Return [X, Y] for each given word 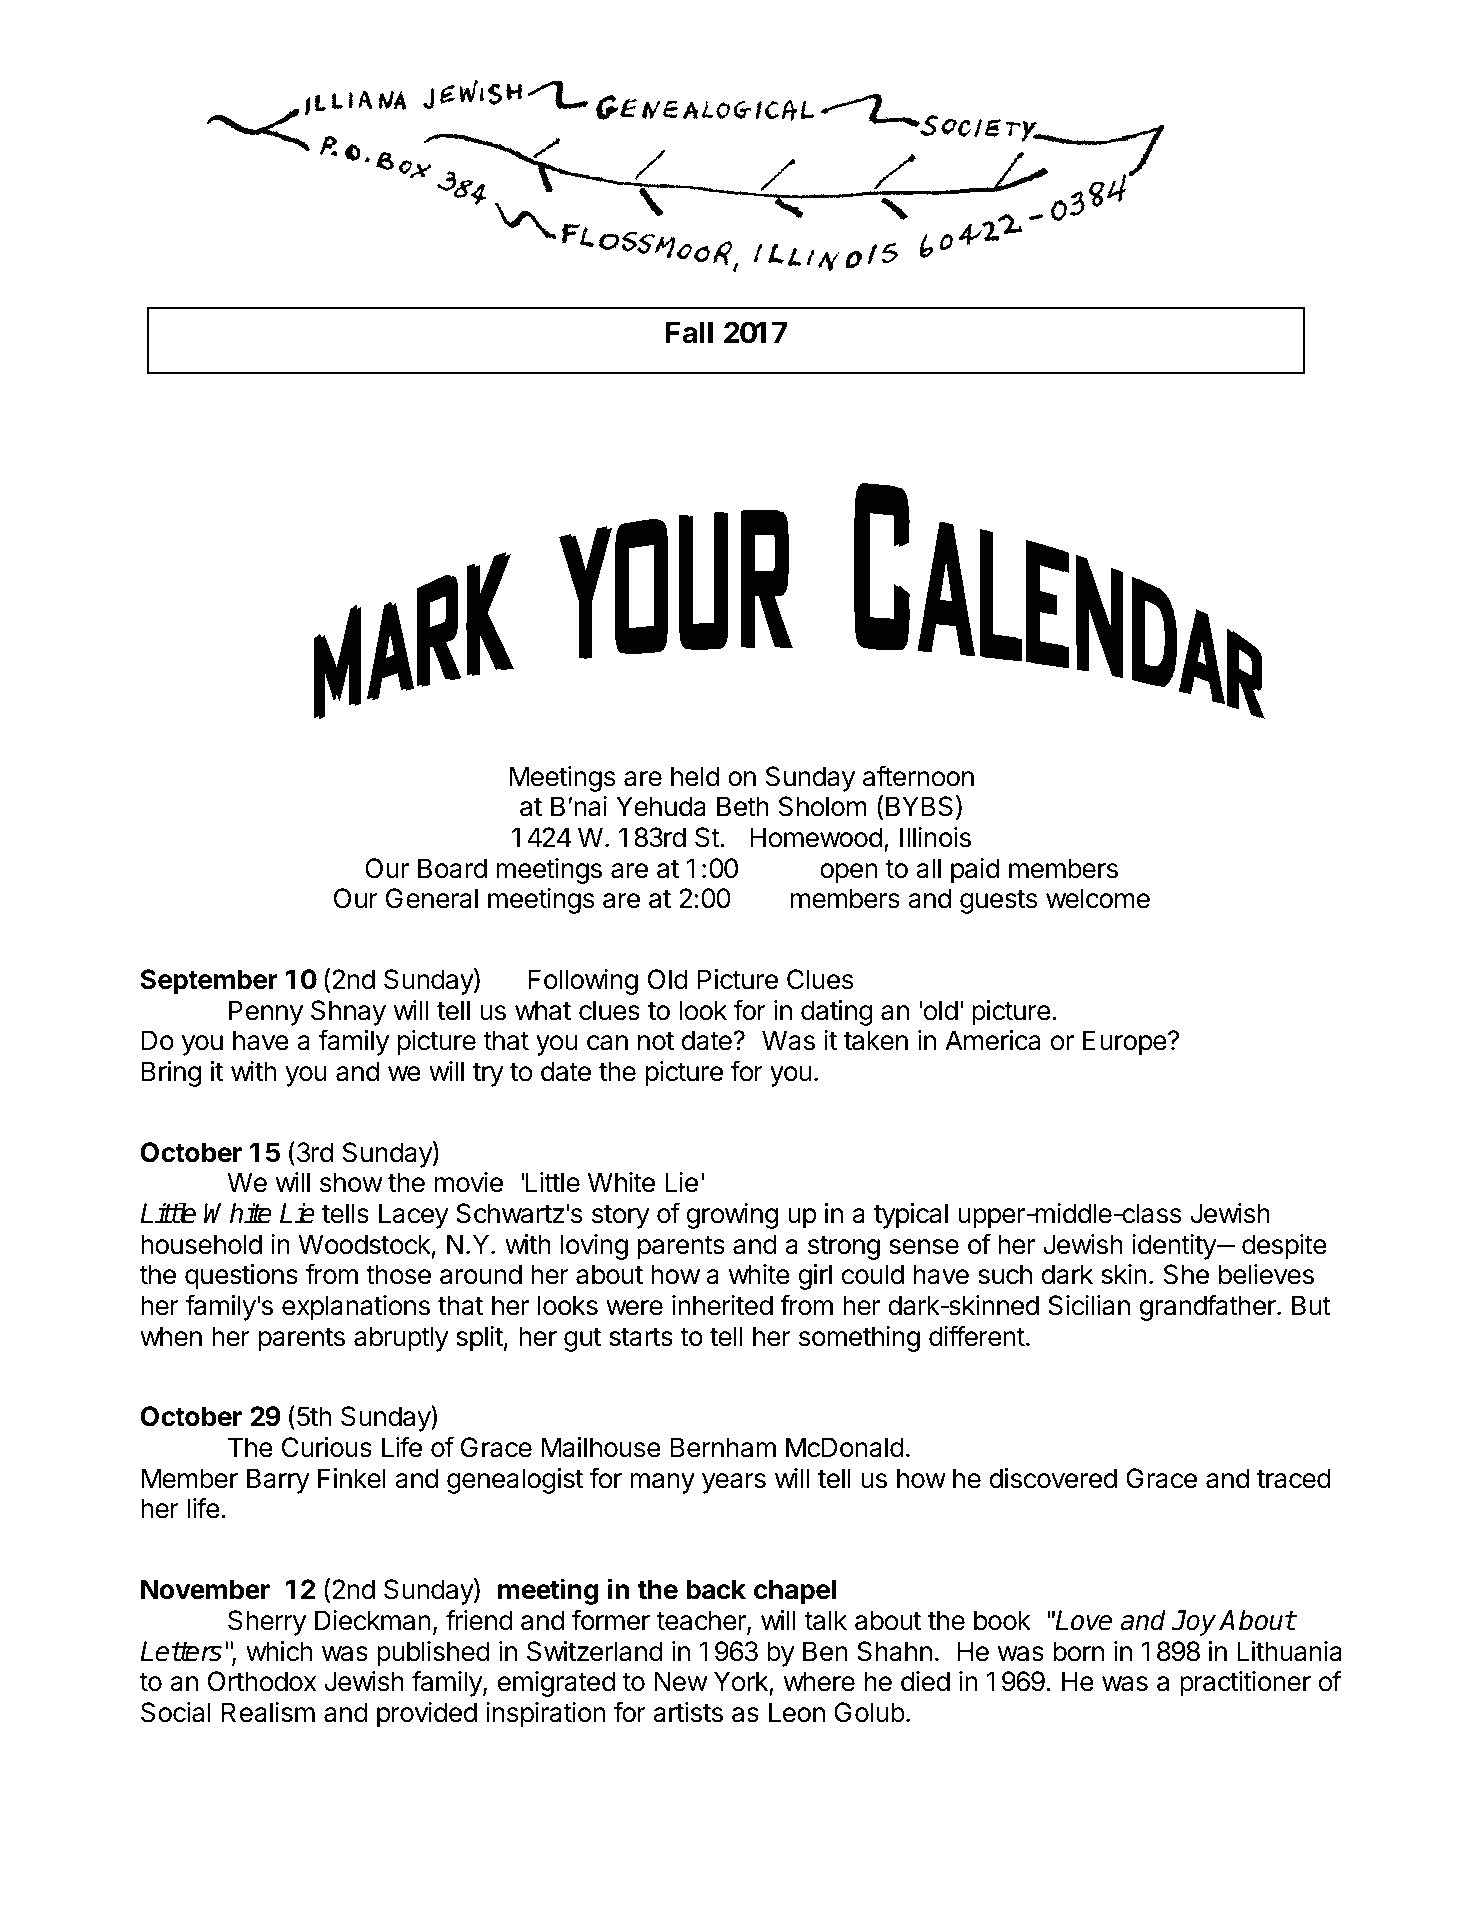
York [742, 1682]
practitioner [1245, 1684]
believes [1266, 1274]
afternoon [918, 776]
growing [732, 1216]
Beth [743, 806]
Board [452, 868]
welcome [1098, 898]
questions [241, 1277]
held [695, 776]
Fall [689, 333]
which [279, 1651]
